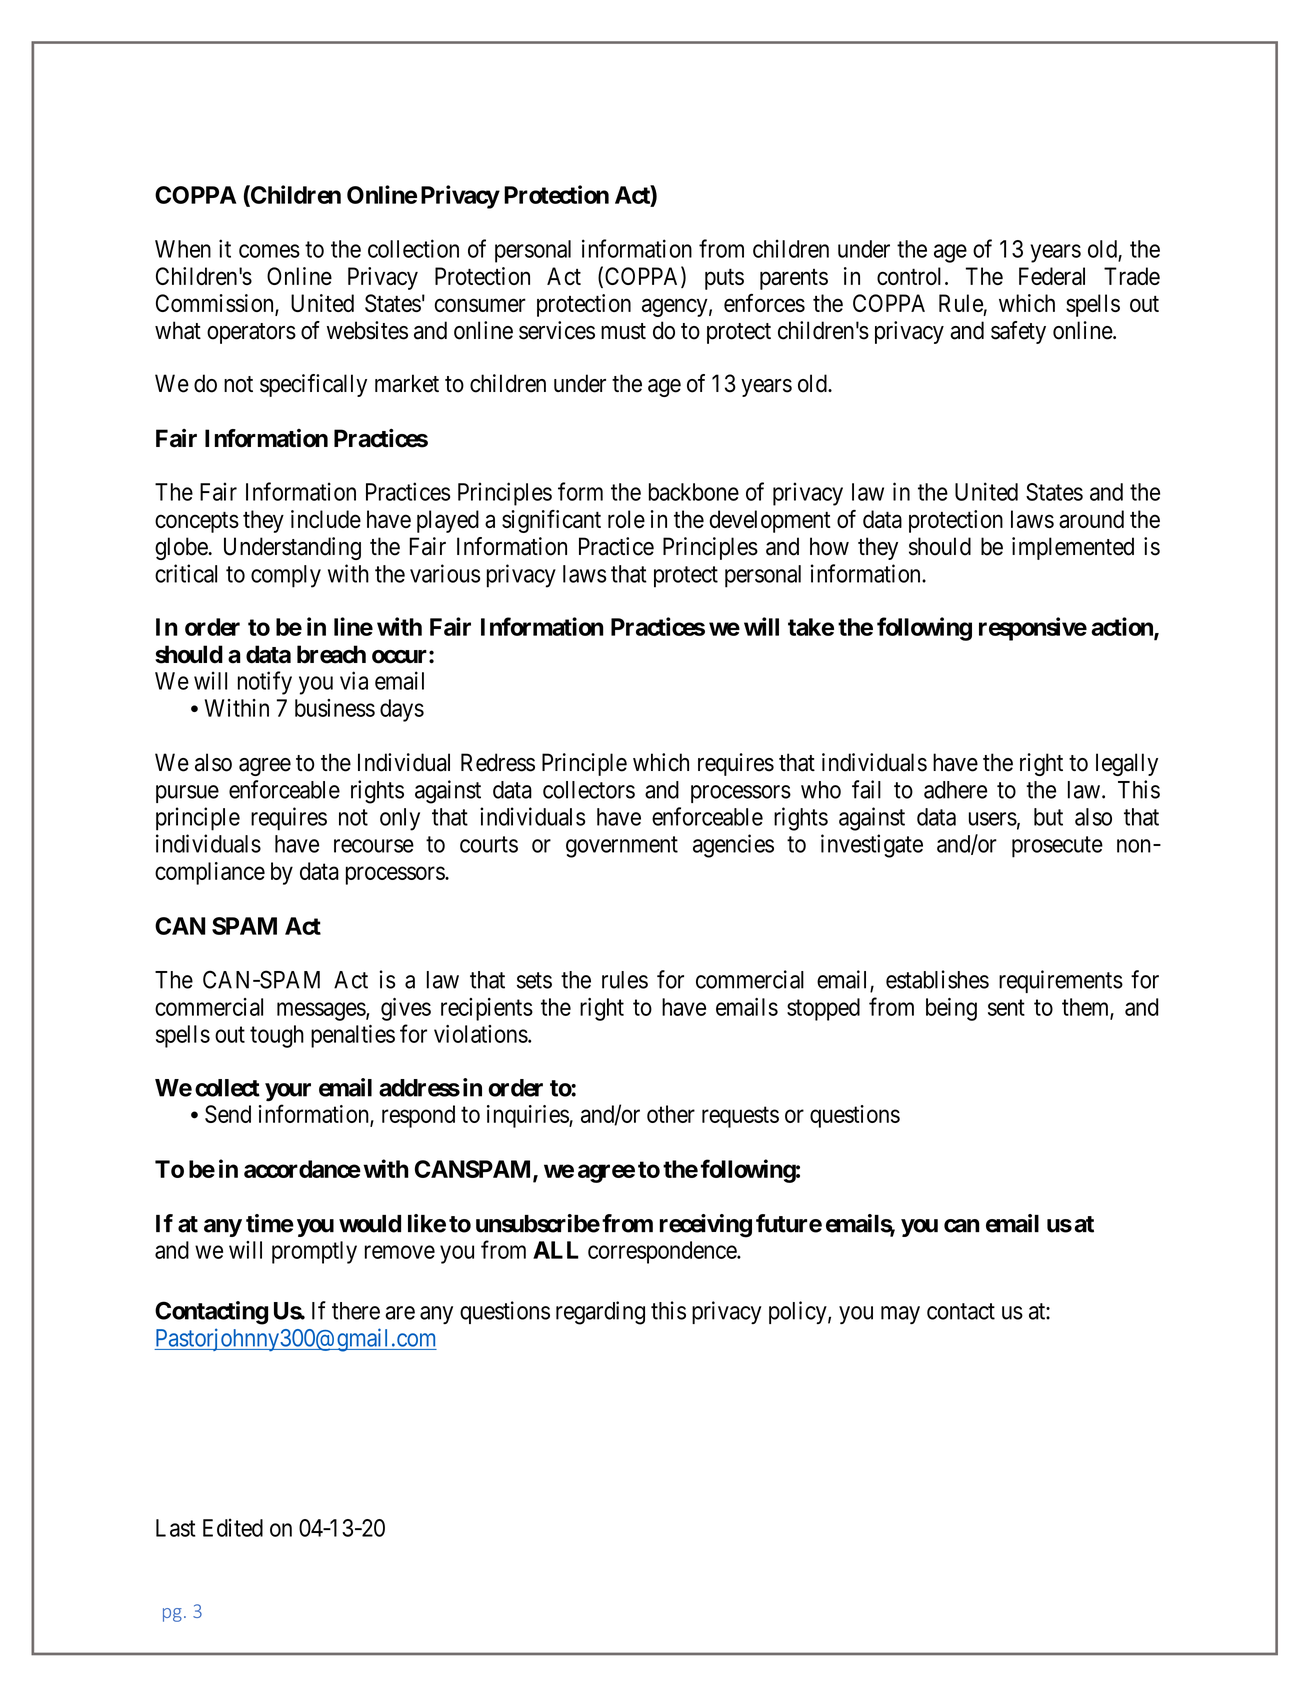 This screenshot has width=1314, height=1701. I want to click on your, so click(288, 1092).
